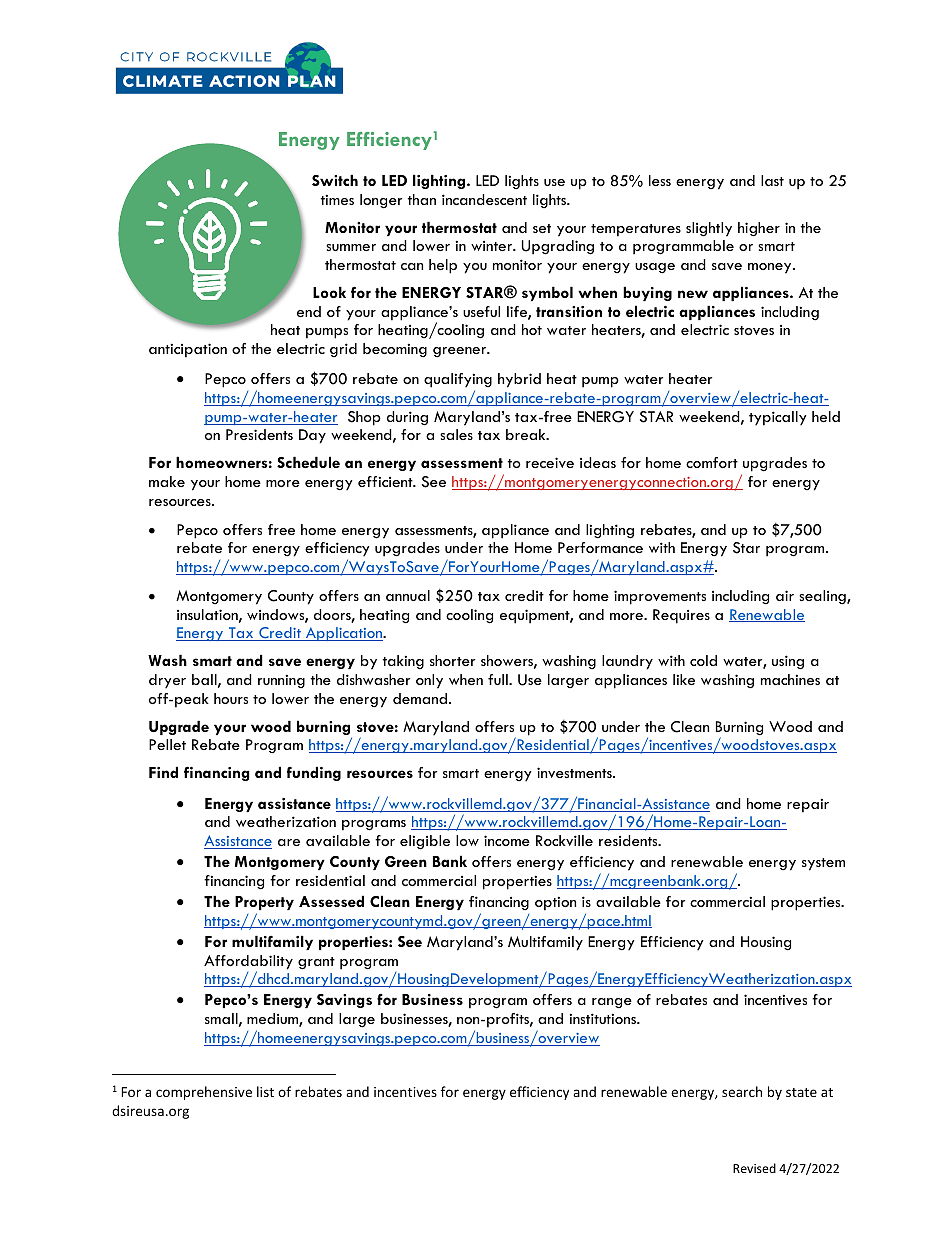  What do you see at coordinates (337, 199) in the image?
I see `times` at bounding box center [337, 199].
